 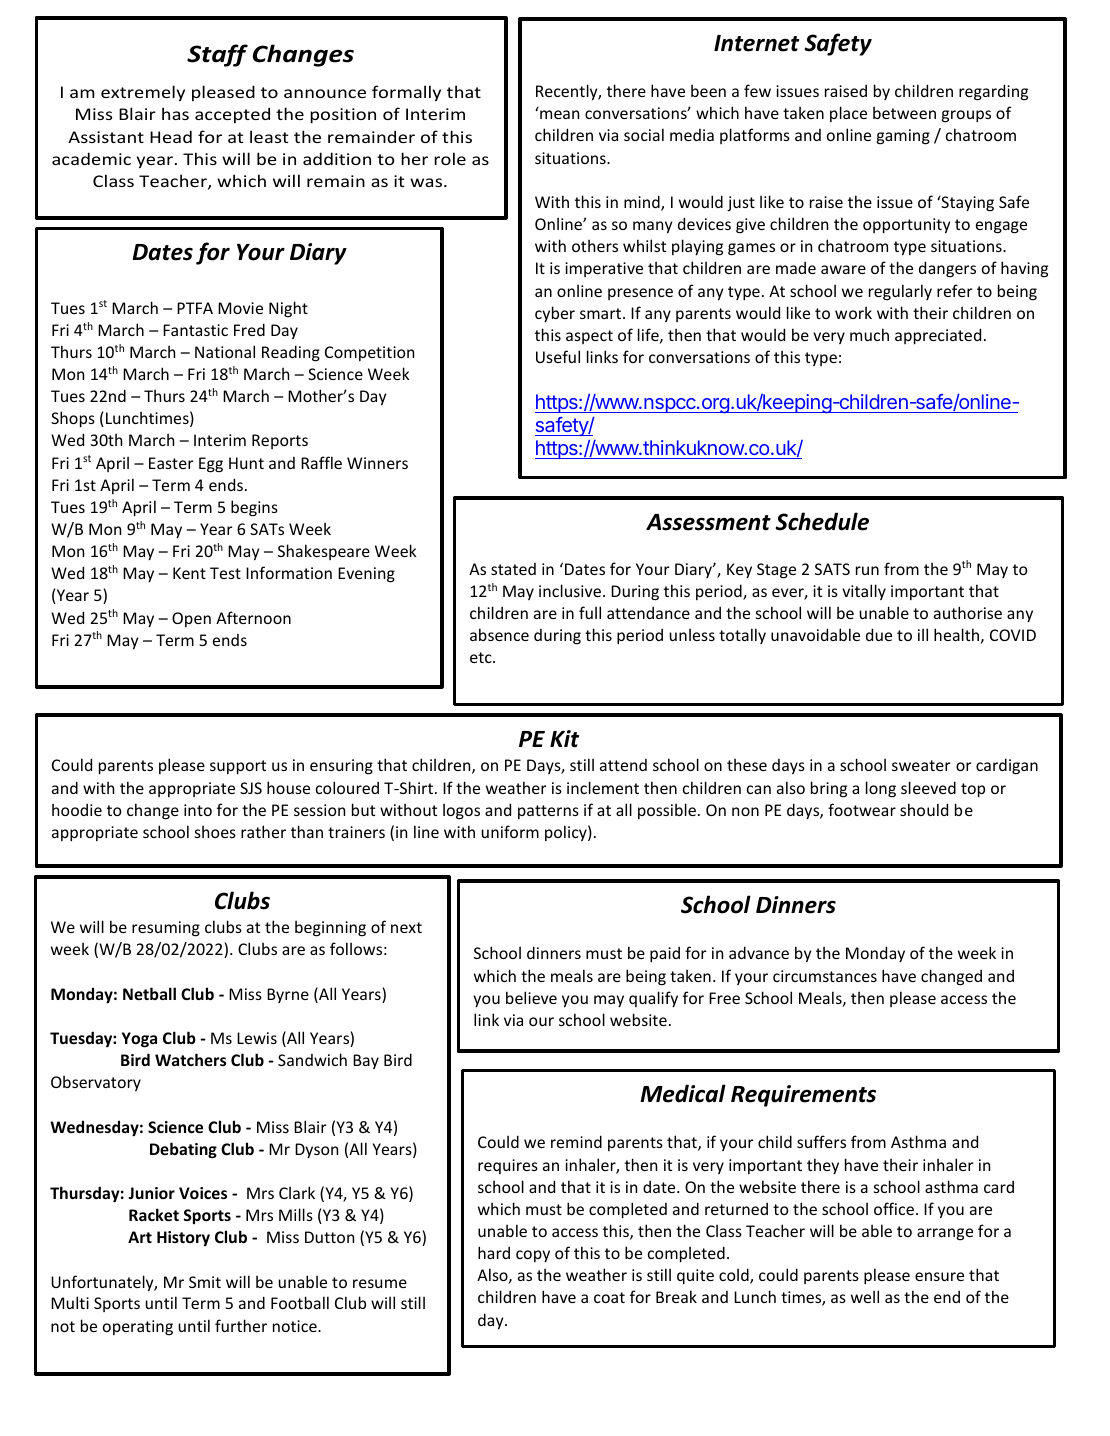 I want to click on extremely, so click(x=143, y=93).
